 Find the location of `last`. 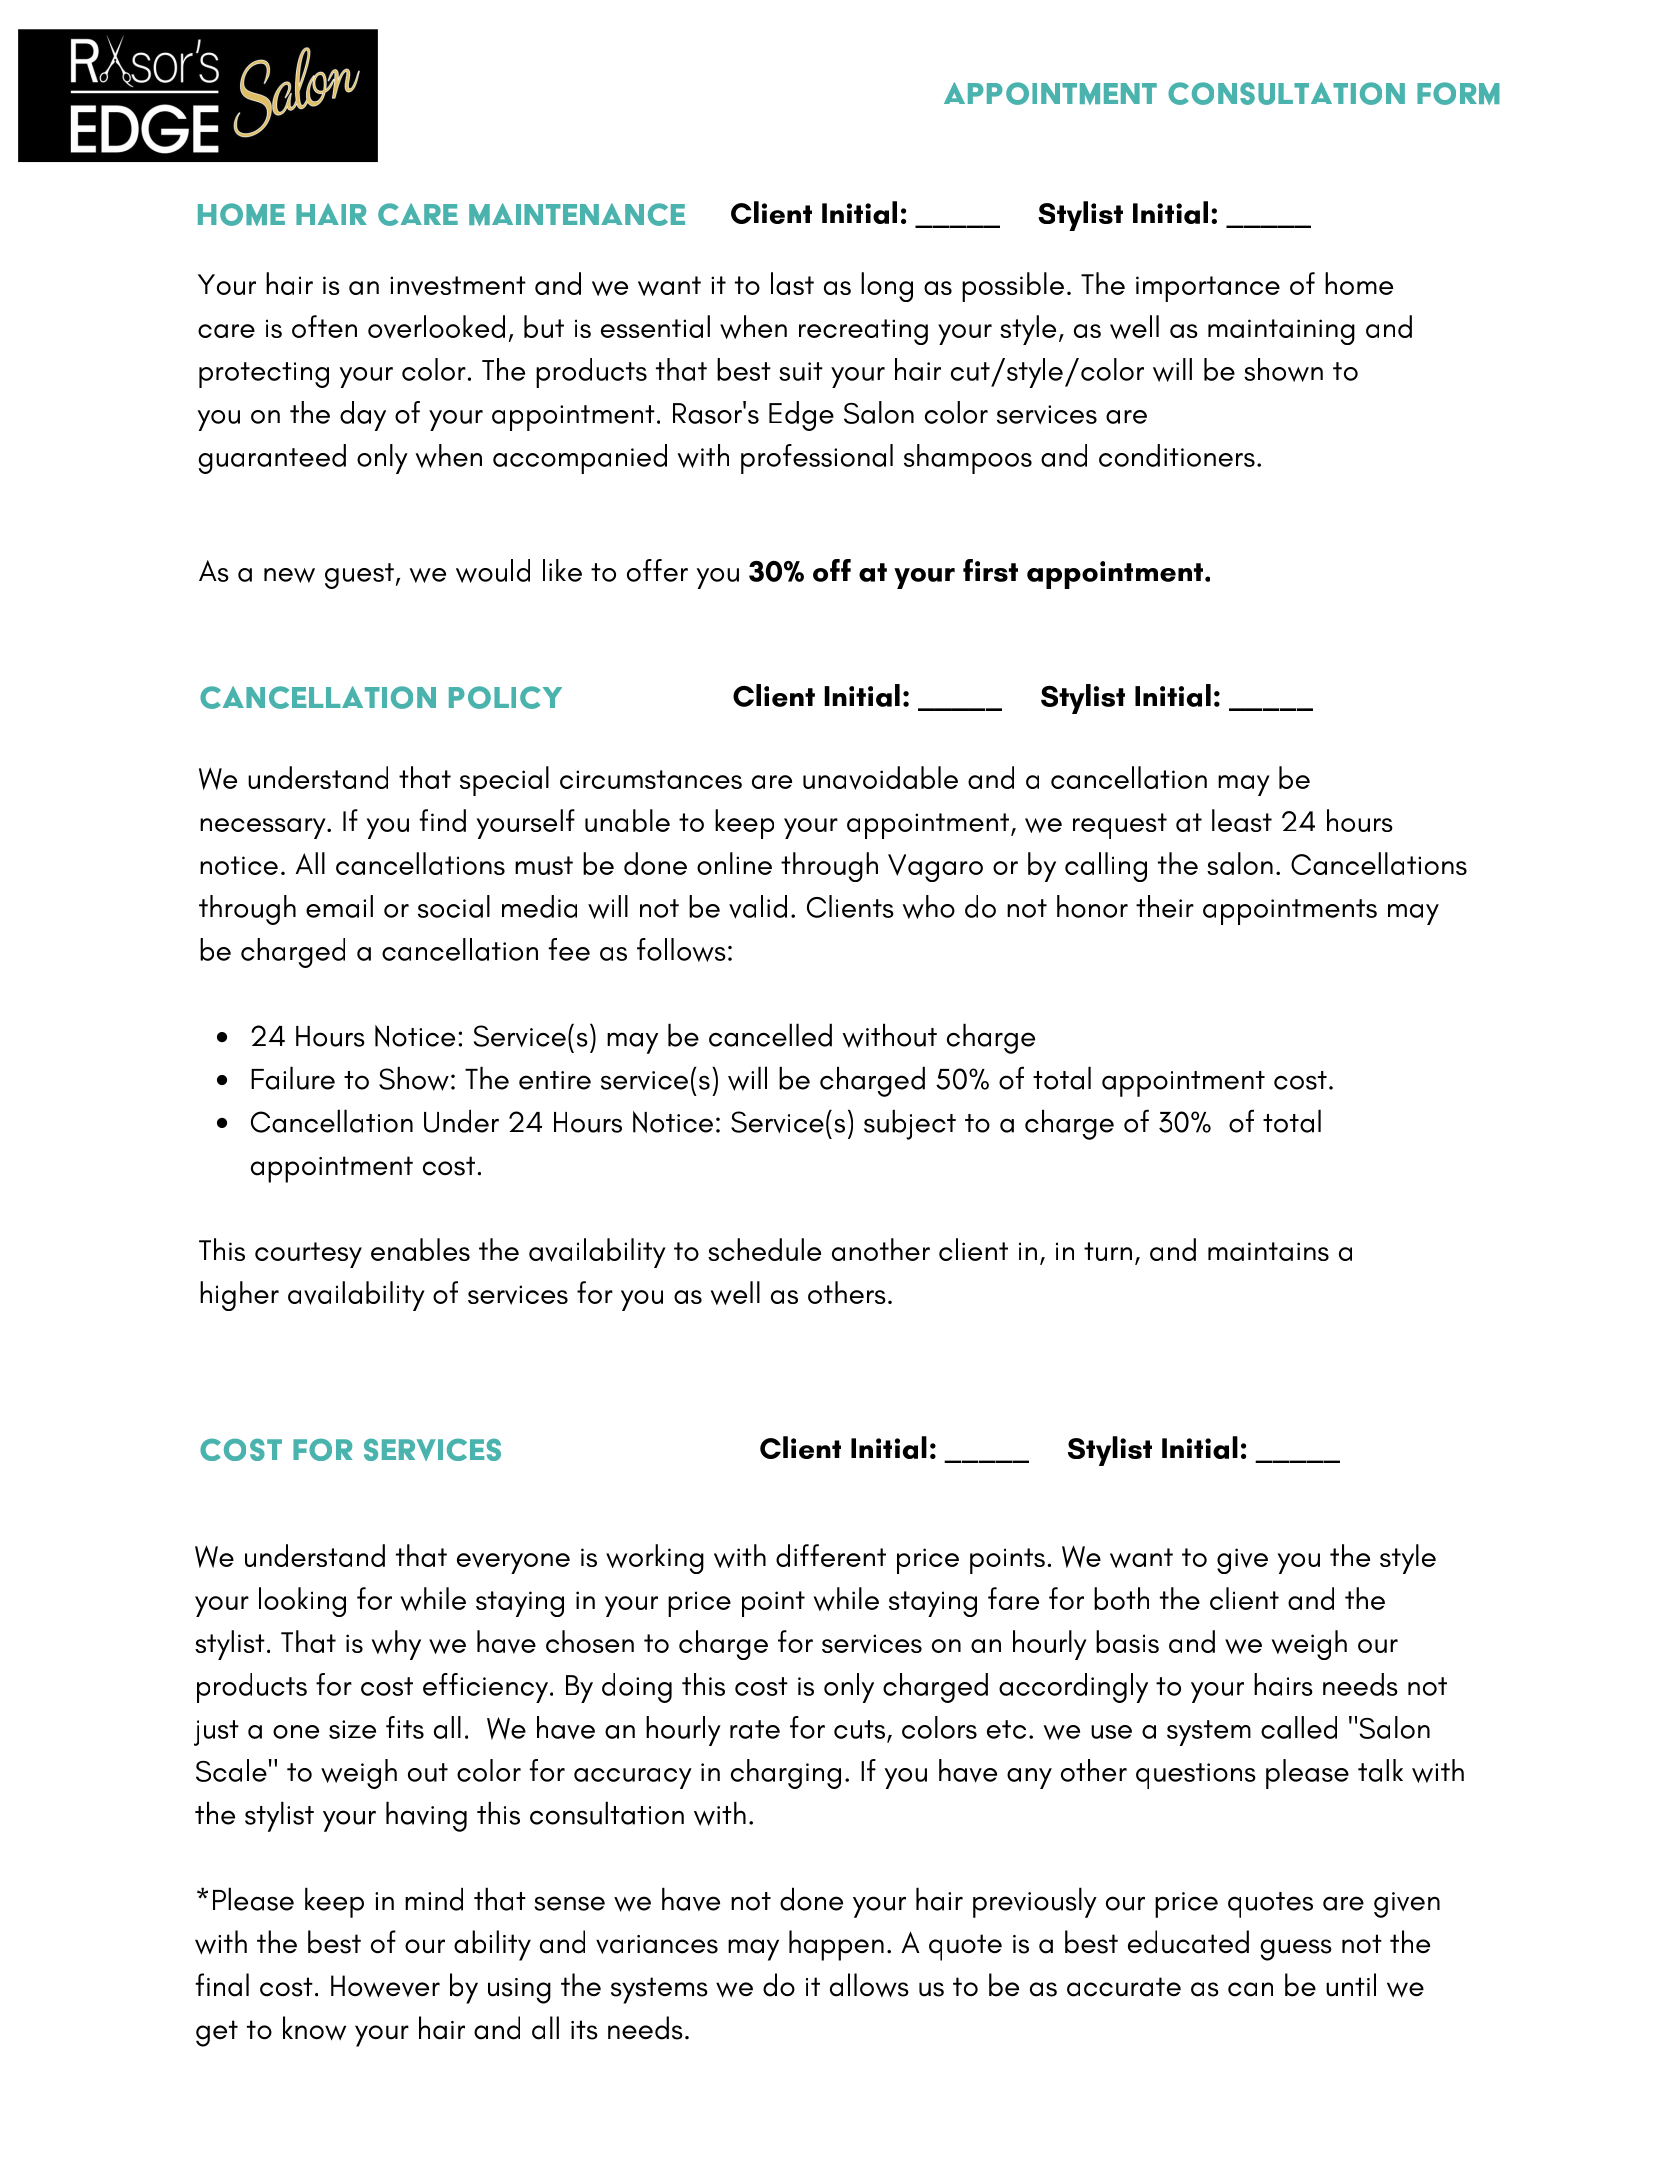

last is located at coordinates (792, 283).
